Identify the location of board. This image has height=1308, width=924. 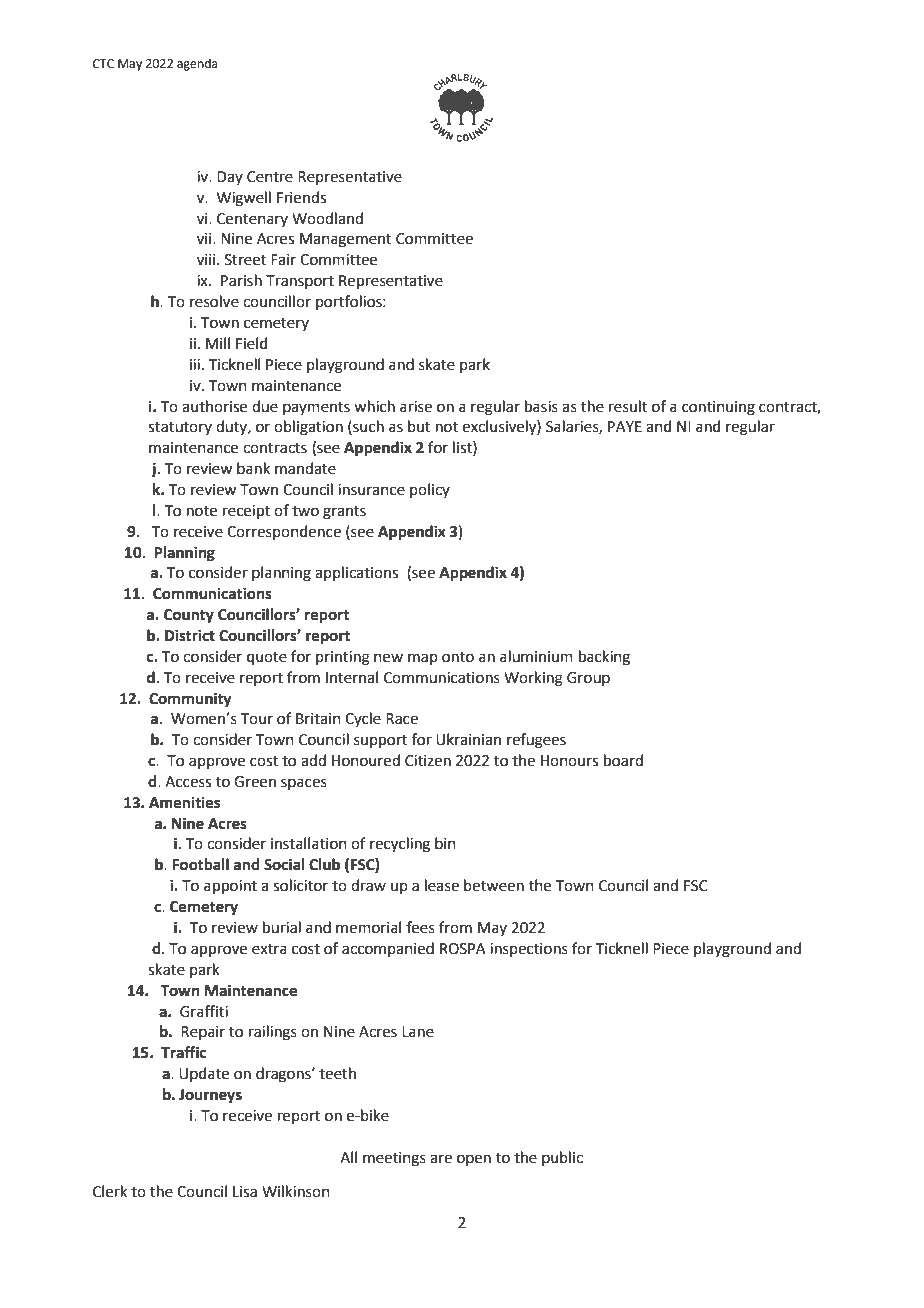
(623, 760).
